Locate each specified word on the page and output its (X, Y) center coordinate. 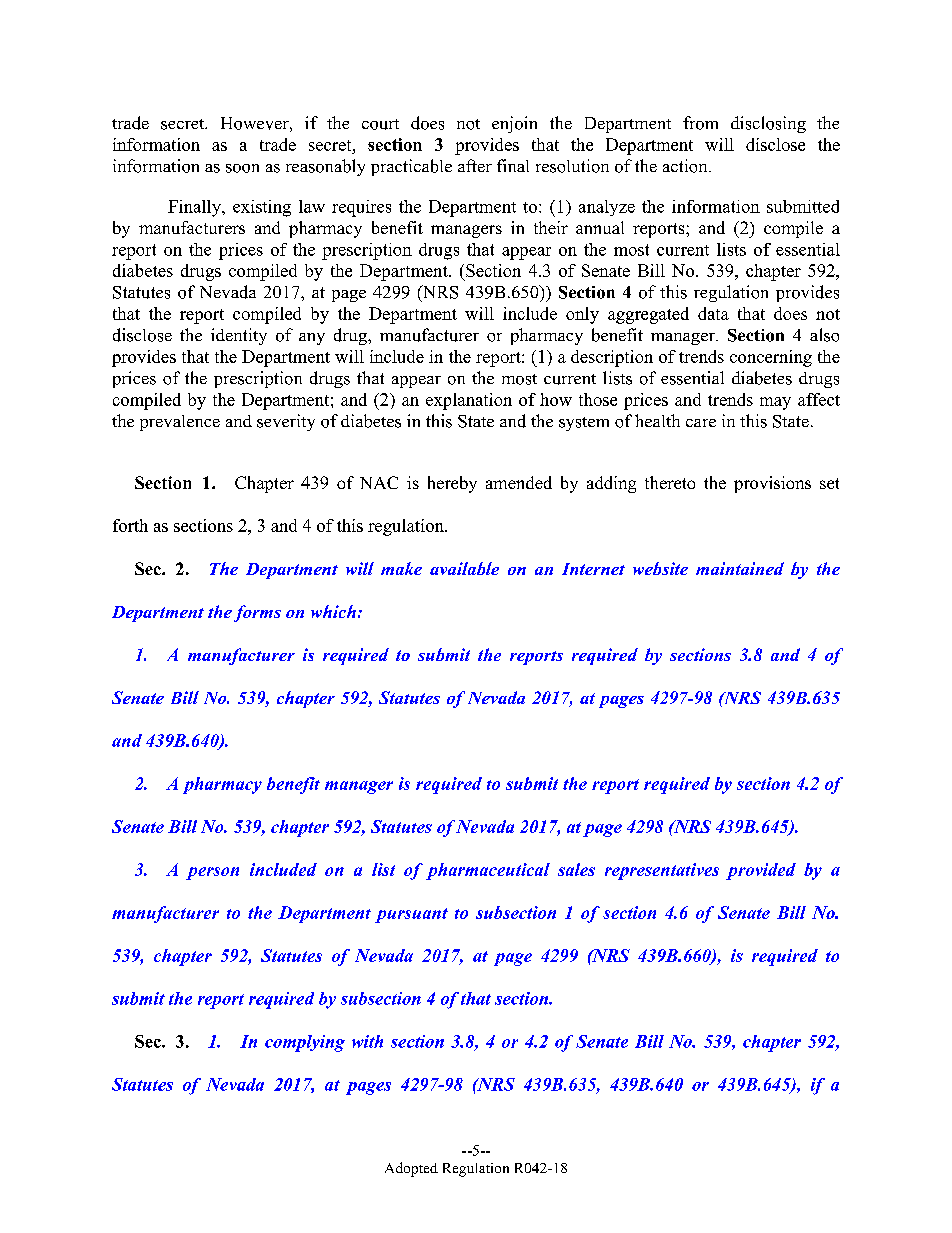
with (367, 1041)
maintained (740, 568)
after (475, 165)
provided (761, 871)
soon (242, 168)
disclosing (768, 124)
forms (257, 613)
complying (305, 1043)
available (464, 568)
